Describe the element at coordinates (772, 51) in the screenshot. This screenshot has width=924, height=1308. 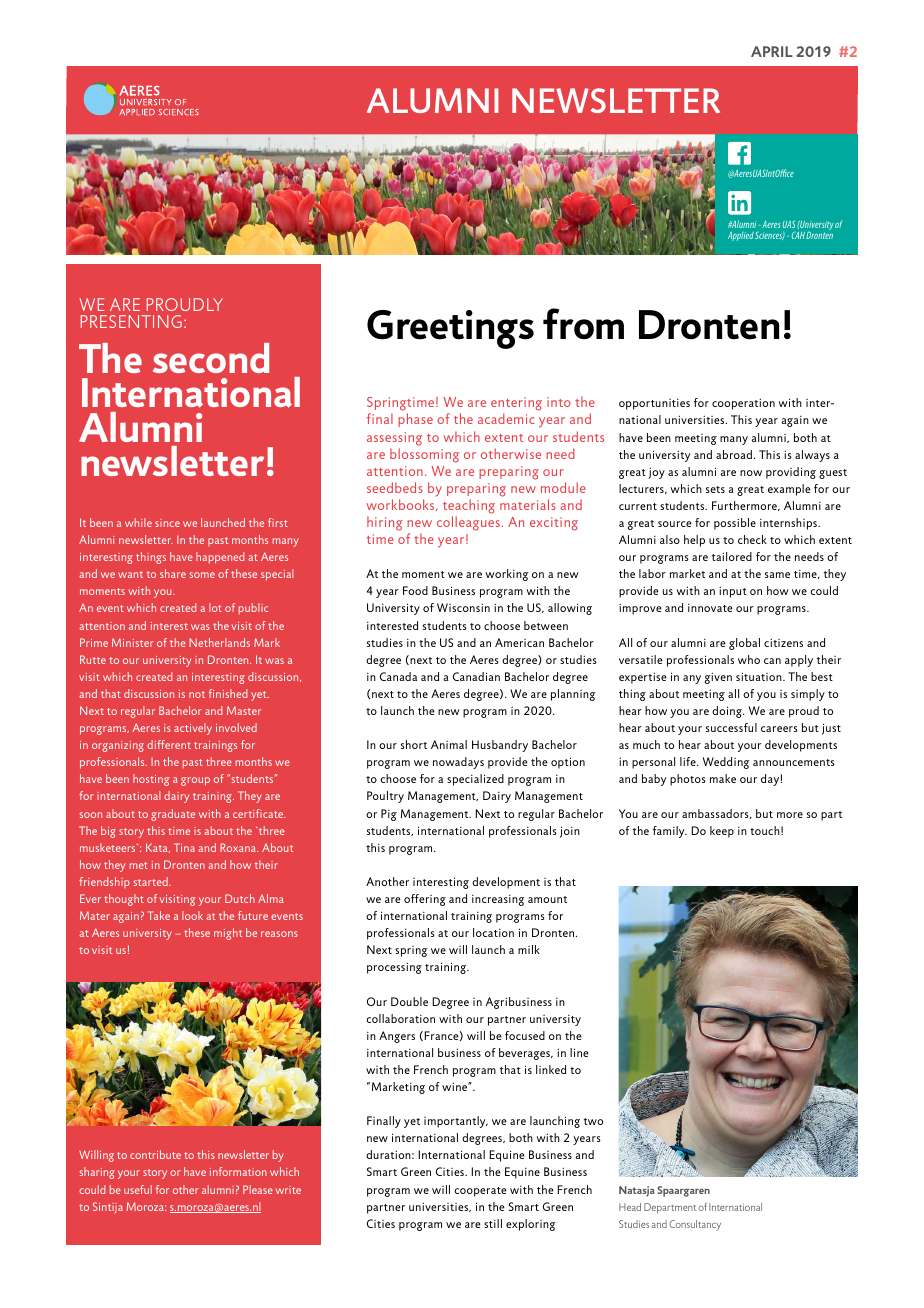
I see `APRIL` at that location.
